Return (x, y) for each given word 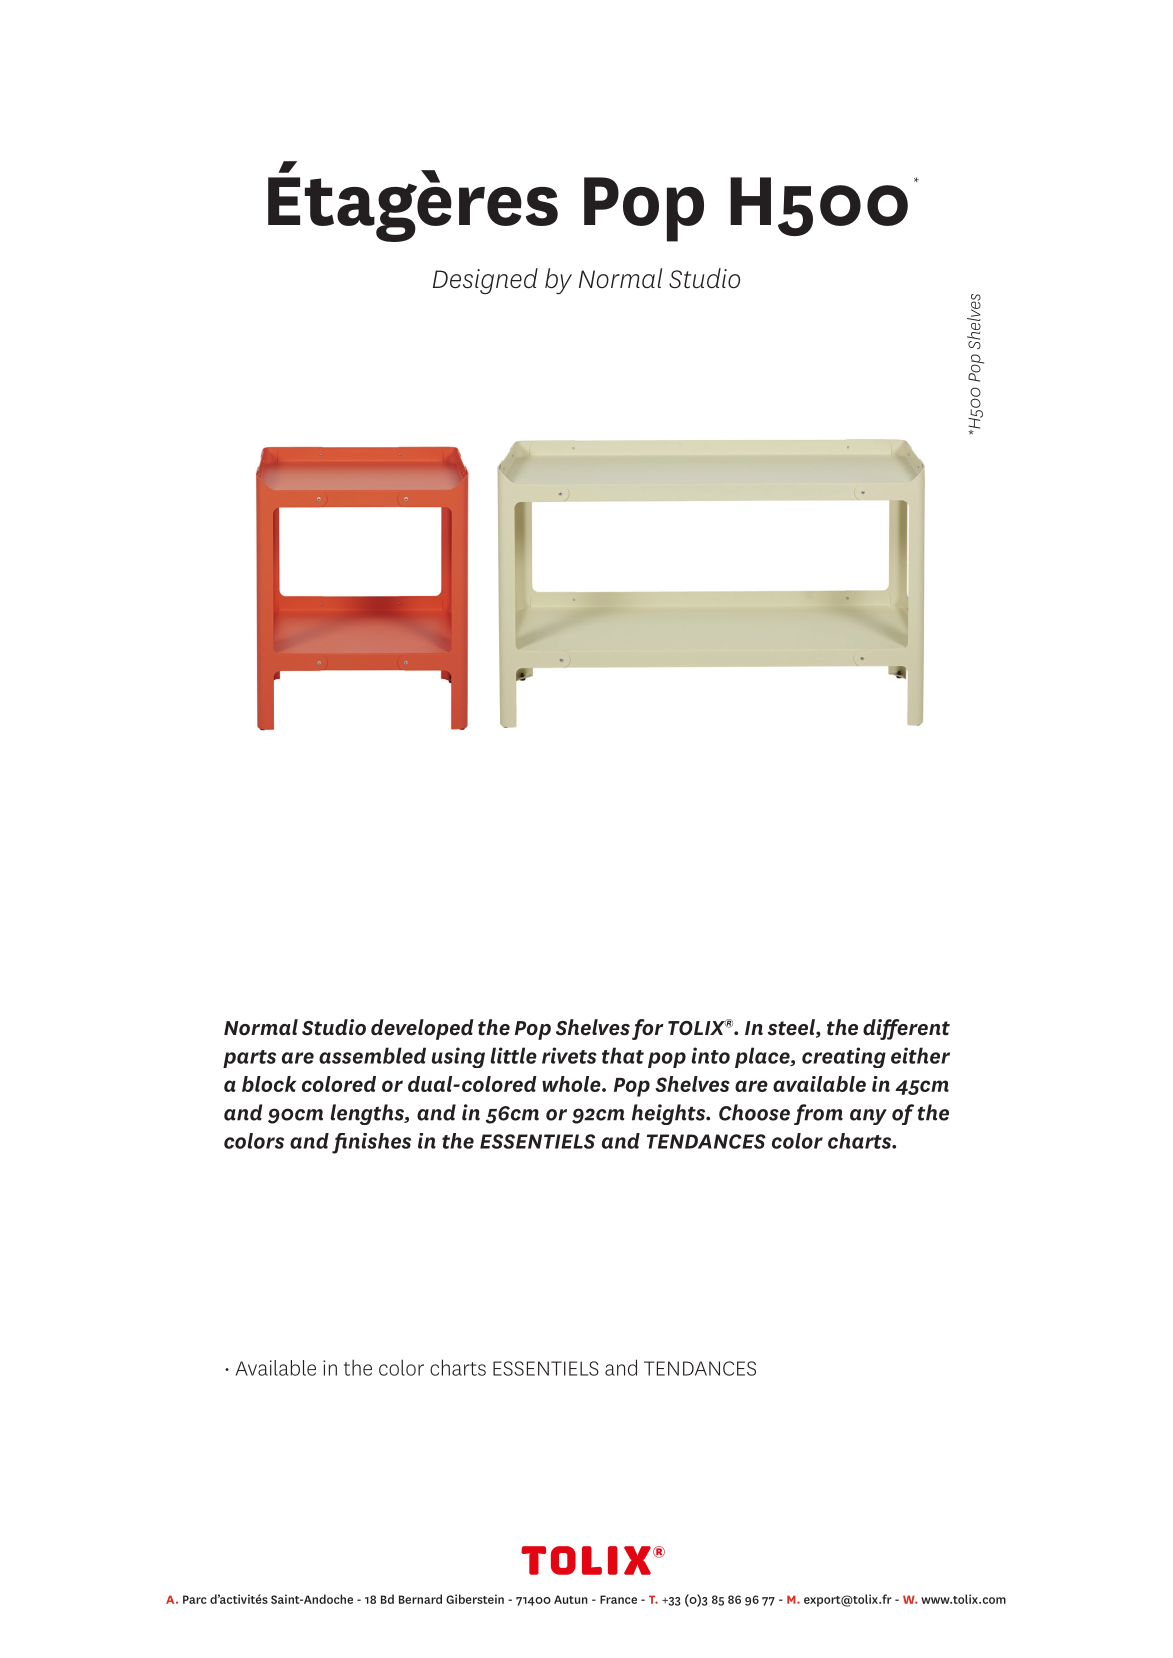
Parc (195, 1599)
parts (249, 1059)
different (906, 1029)
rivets (569, 1055)
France (618, 1599)
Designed (485, 281)
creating (844, 1057)
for (648, 1029)
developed (422, 1029)
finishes (371, 1143)
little (513, 1055)
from (818, 1114)
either (920, 1055)
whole (572, 1084)
